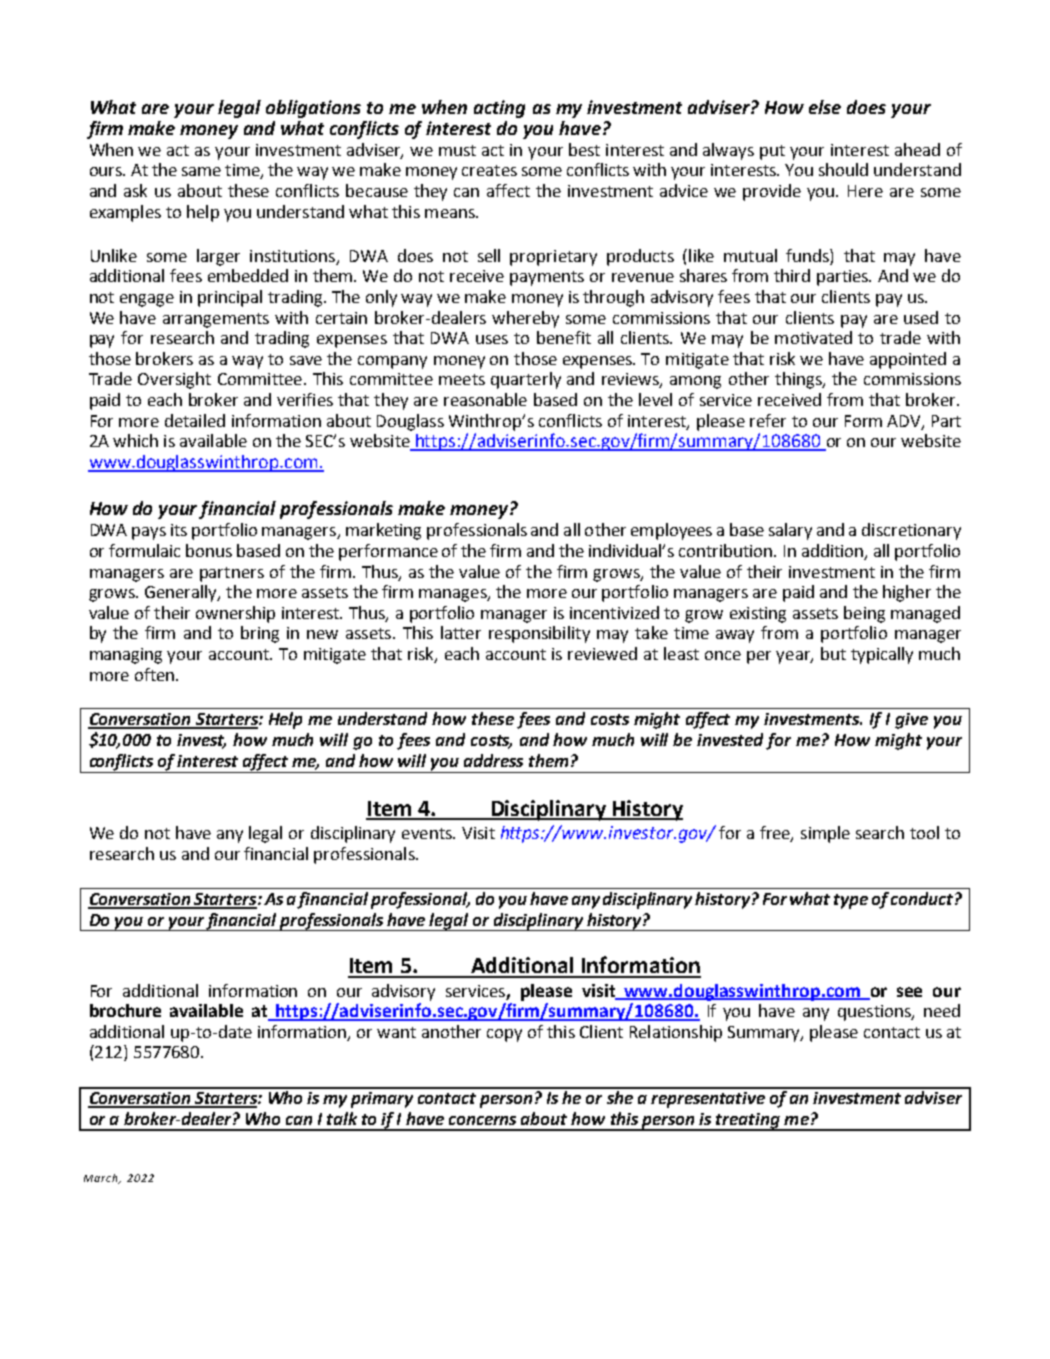 Image resolution: width=1050 pixels, height=1359 pixels. I want to click on Oversight, so click(174, 380).
